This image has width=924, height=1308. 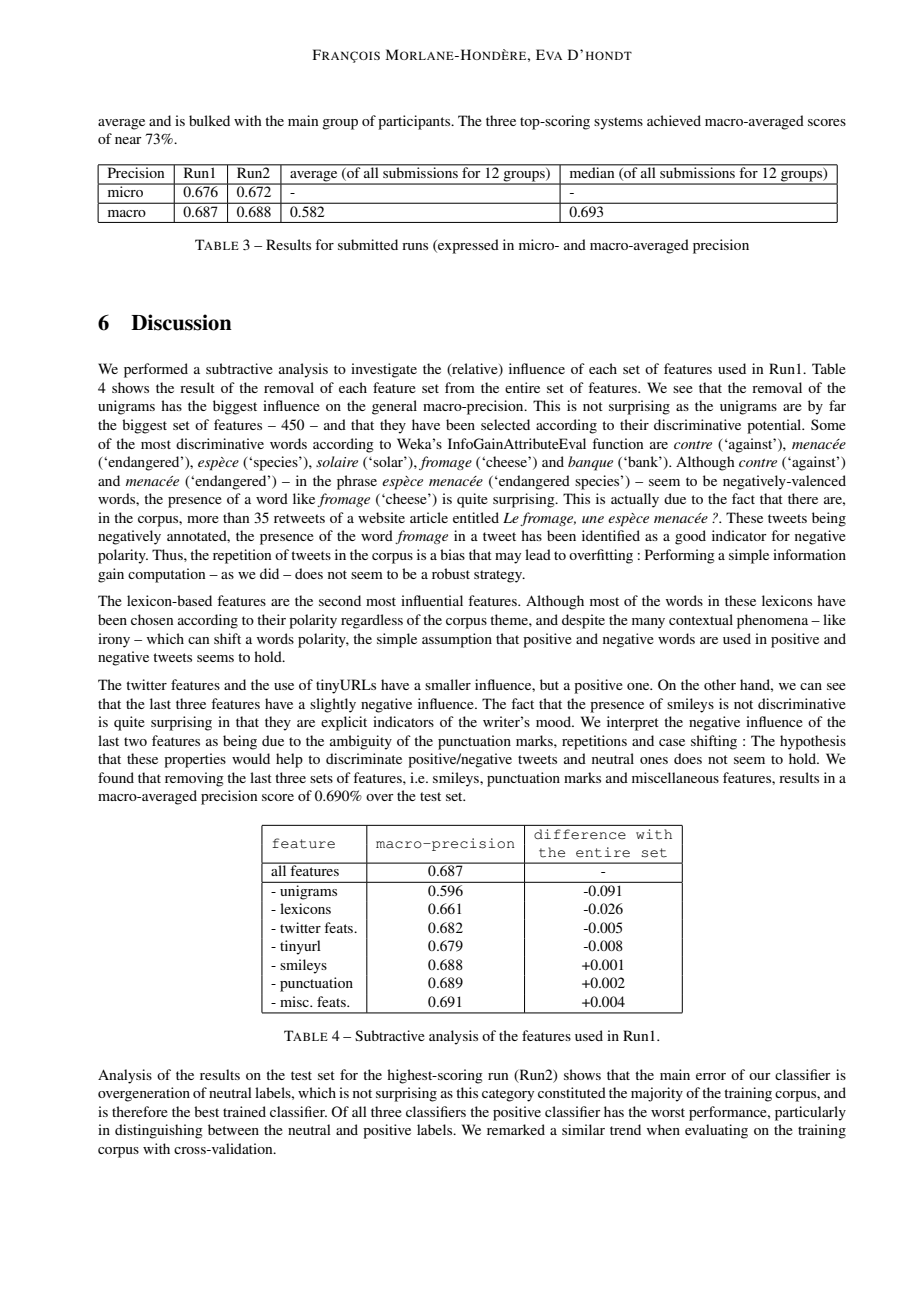 What do you see at coordinates (775, 426) in the image?
I see `potential` at bounding box center [775, 426].
